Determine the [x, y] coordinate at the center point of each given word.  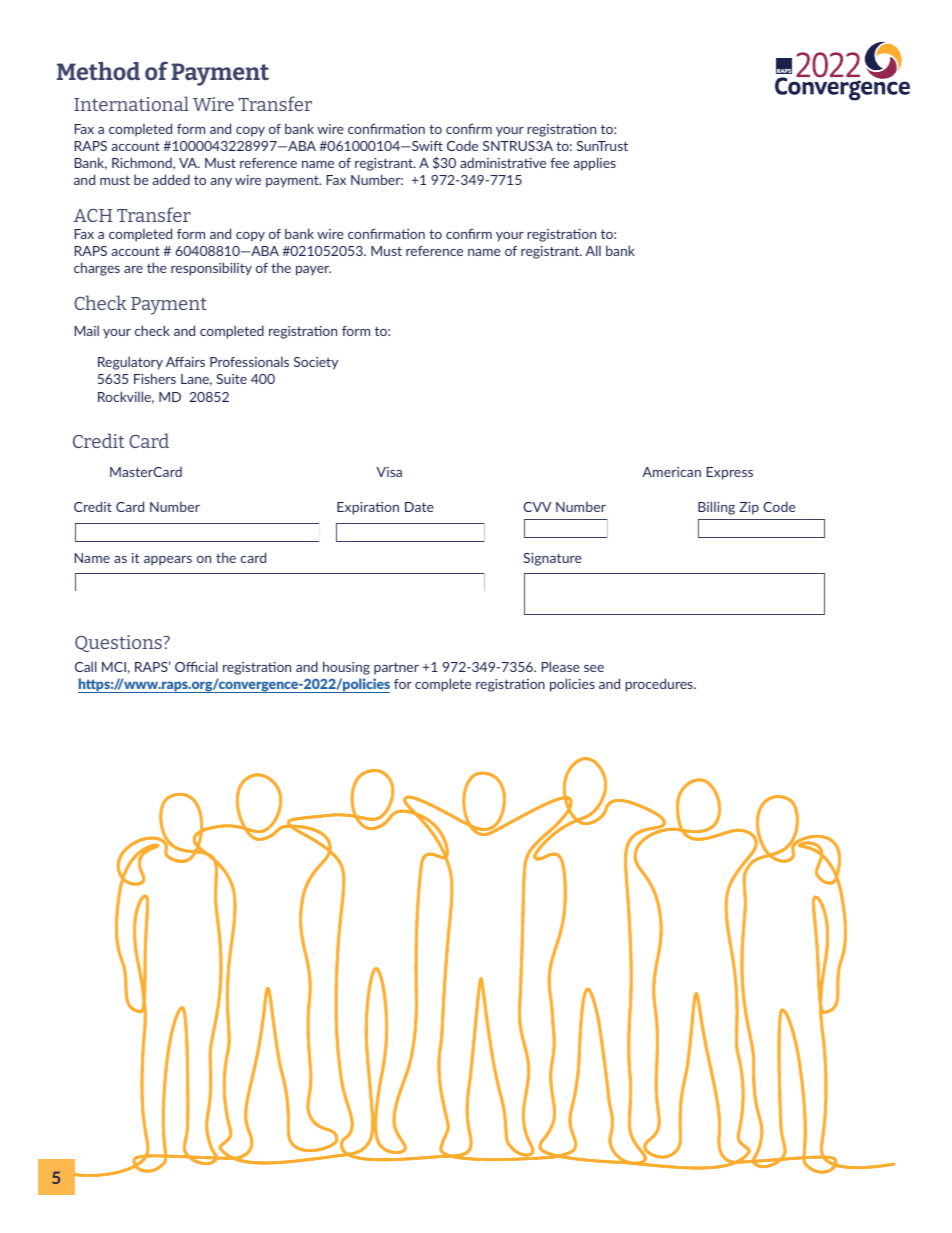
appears [168, 561]
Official [196, 666]
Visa [389, 472]
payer [313, 271]
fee [559, 163]
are [133, 269]
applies [594, 164]
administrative [503, 163]
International [131, 103]
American [671, 472]
